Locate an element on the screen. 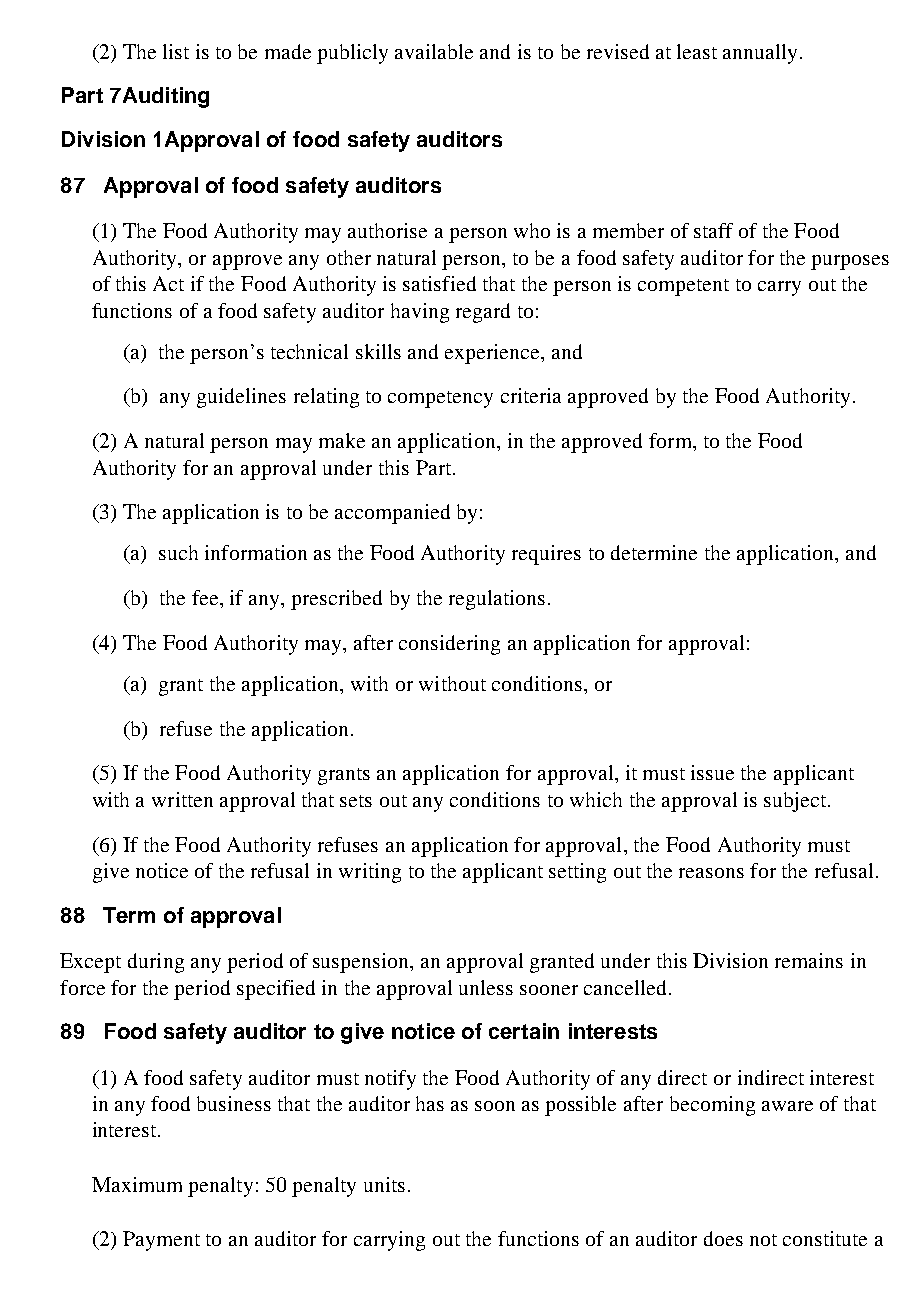 The width and height of the screenshot is (924, 1308). units is located at coordinates (384, 1184).
